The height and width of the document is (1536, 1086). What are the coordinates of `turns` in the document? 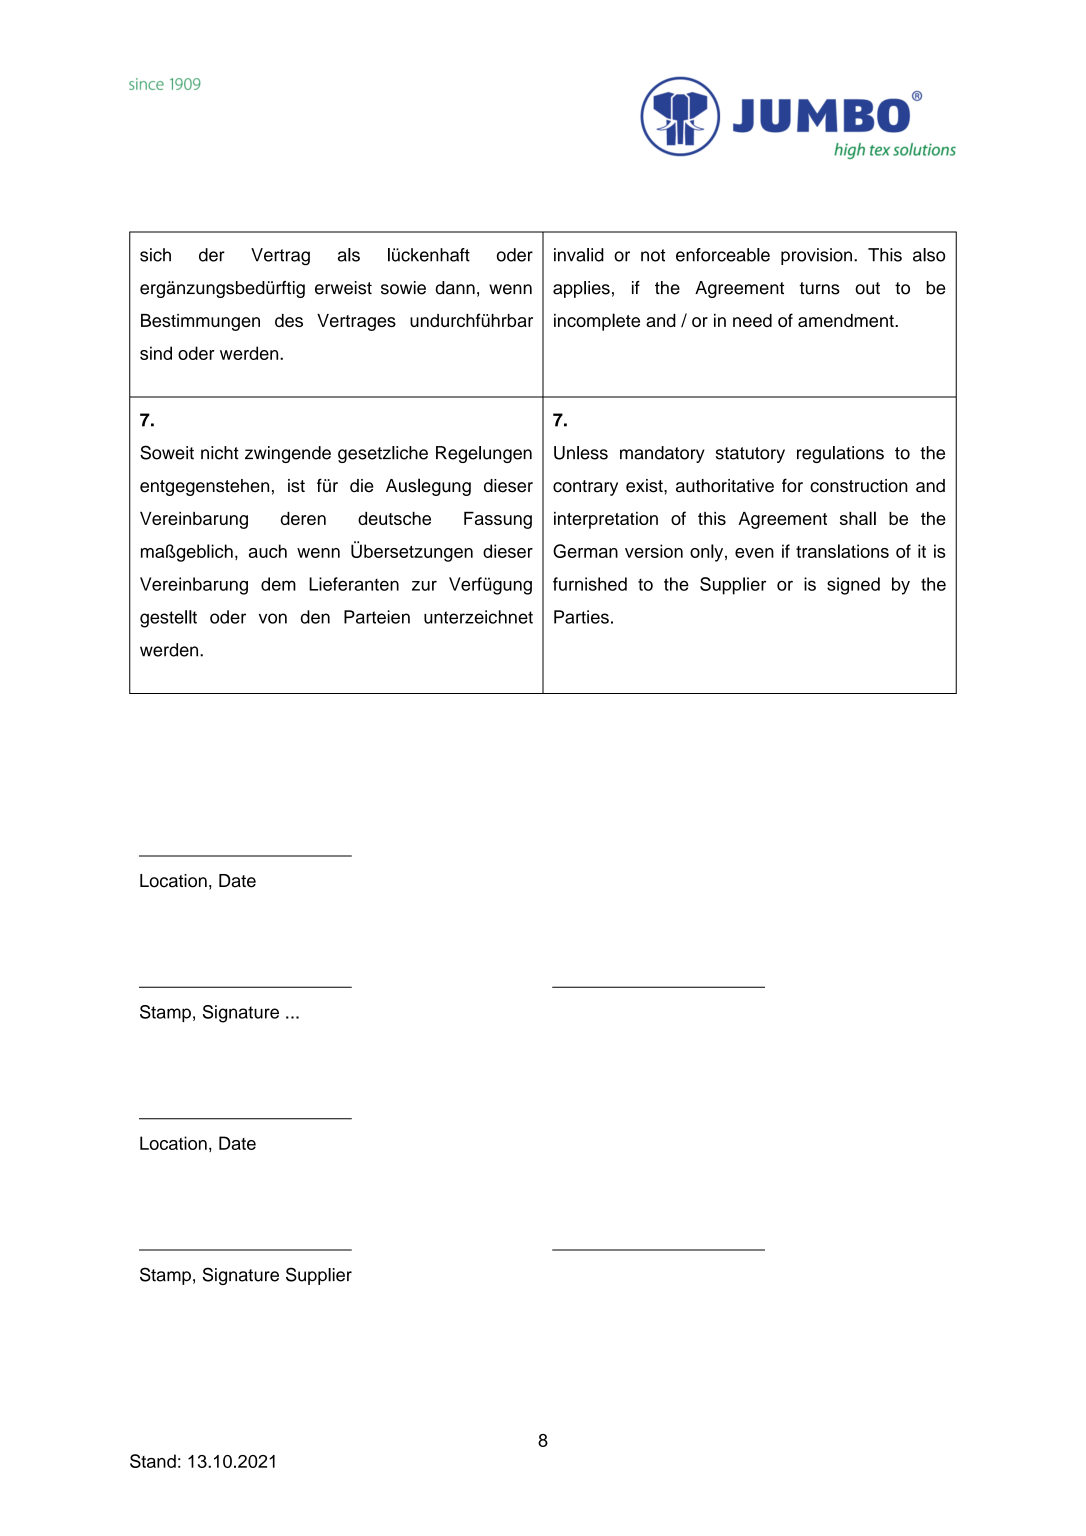 It's located at (819, 288).
